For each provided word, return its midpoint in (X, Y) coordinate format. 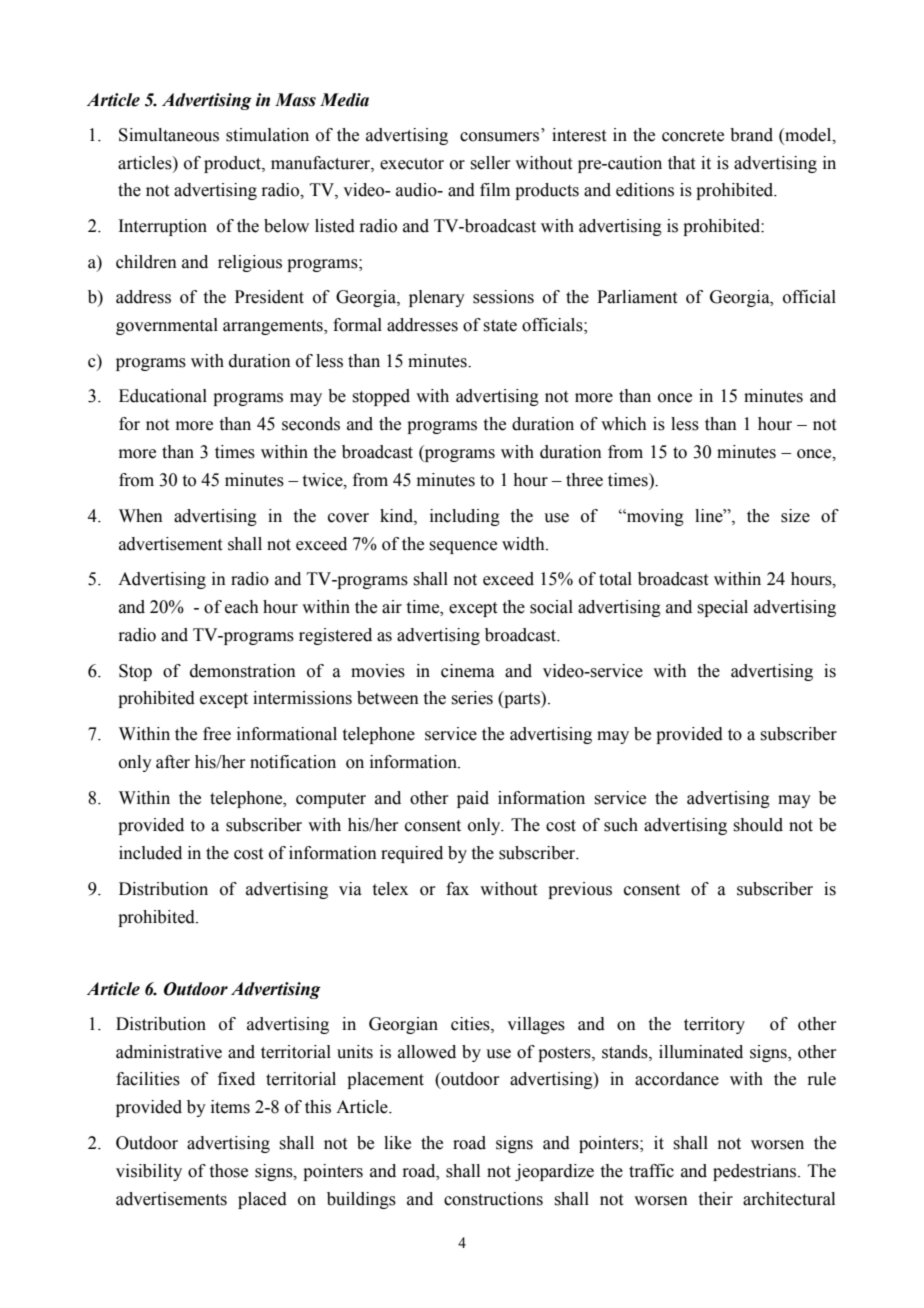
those (229, 1171)
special (722, 608)
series (472, 698)
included (150, 853)
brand (751, 135)
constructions (493, 1199)
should (758, 825)
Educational (163, 396)
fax (457, 889)
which (624, 424)
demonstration (243, 671)
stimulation (267, 135)
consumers (499, 137)
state (500, 326)
